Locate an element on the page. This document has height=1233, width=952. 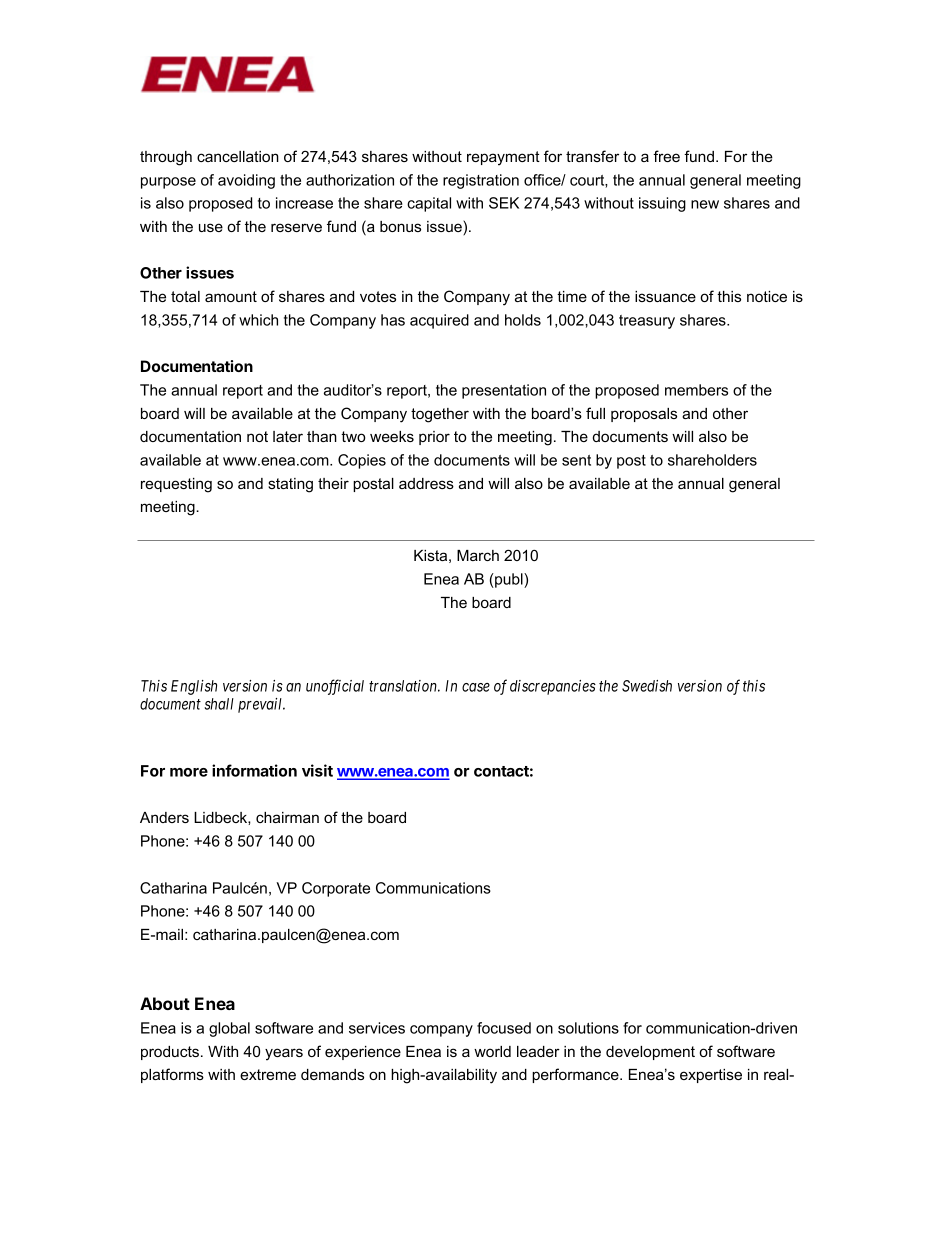
Swedish is located at coordinates (647, 686).
